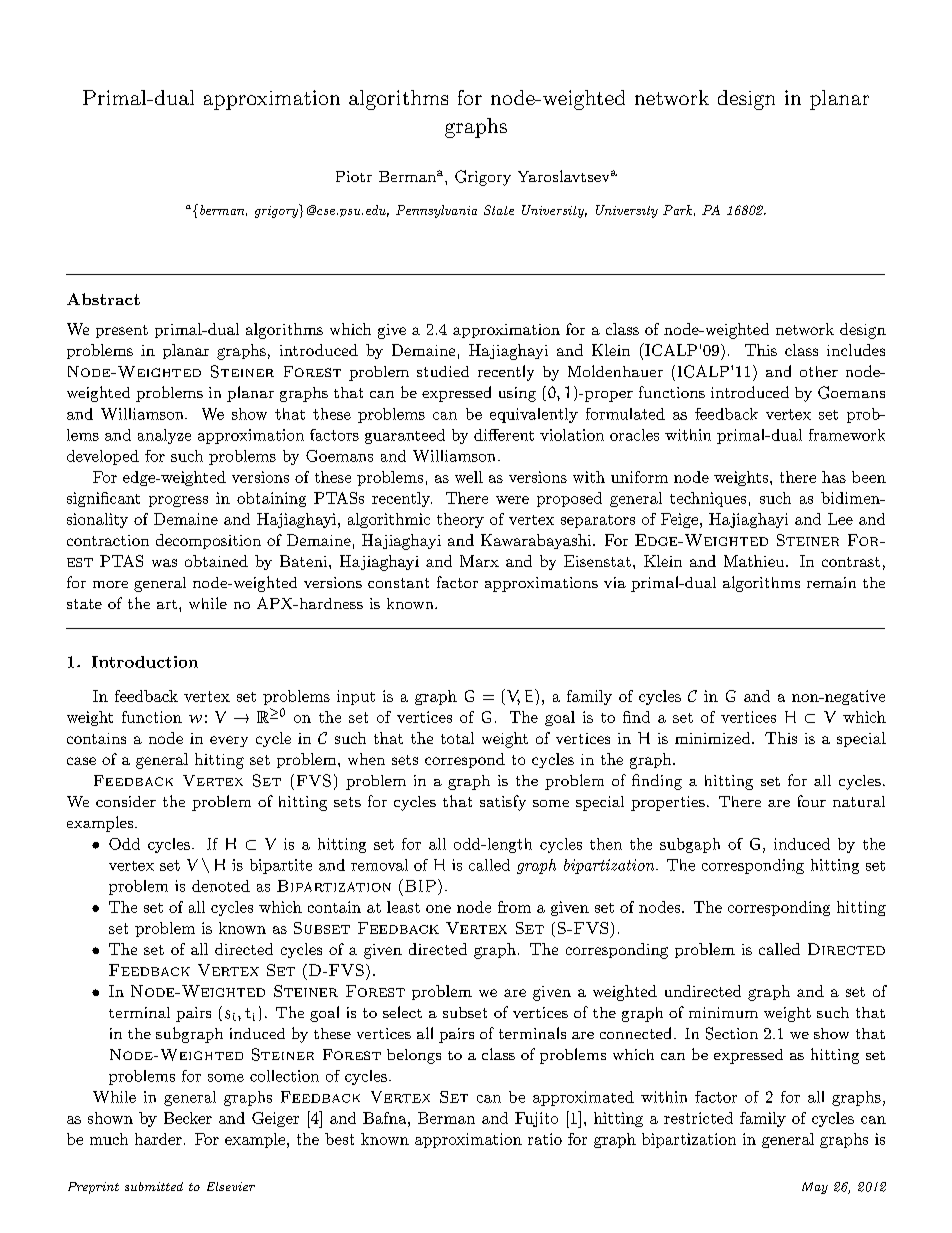 This image has width=952, height=1233. What do you see at coordinates (856, 350) in the image?
I see `includes` at bounding box center [856, 350].
